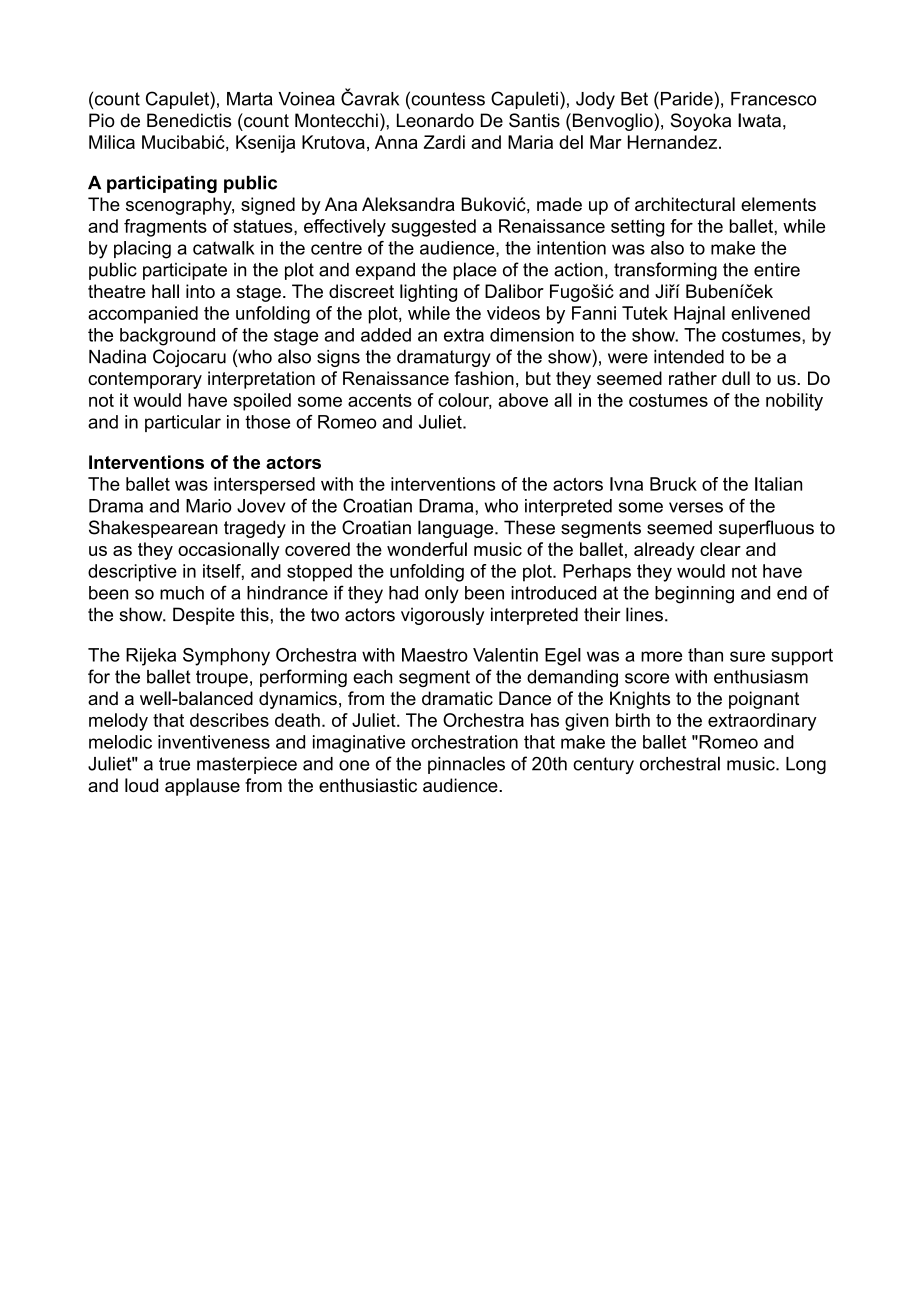  I want to click on true, so click(174, 764).
